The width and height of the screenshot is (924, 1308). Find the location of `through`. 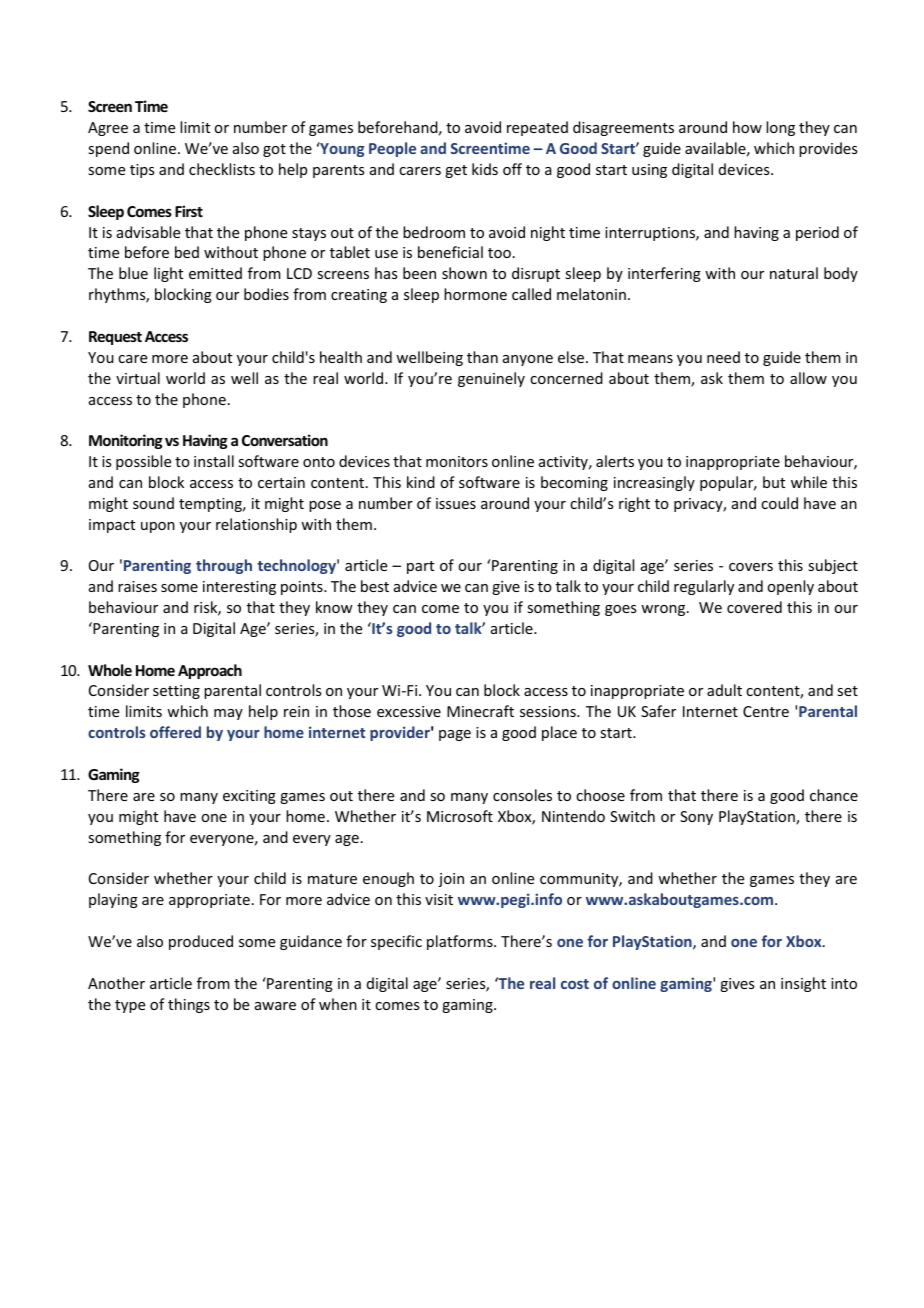

through is located at coordinates (224, 566).
